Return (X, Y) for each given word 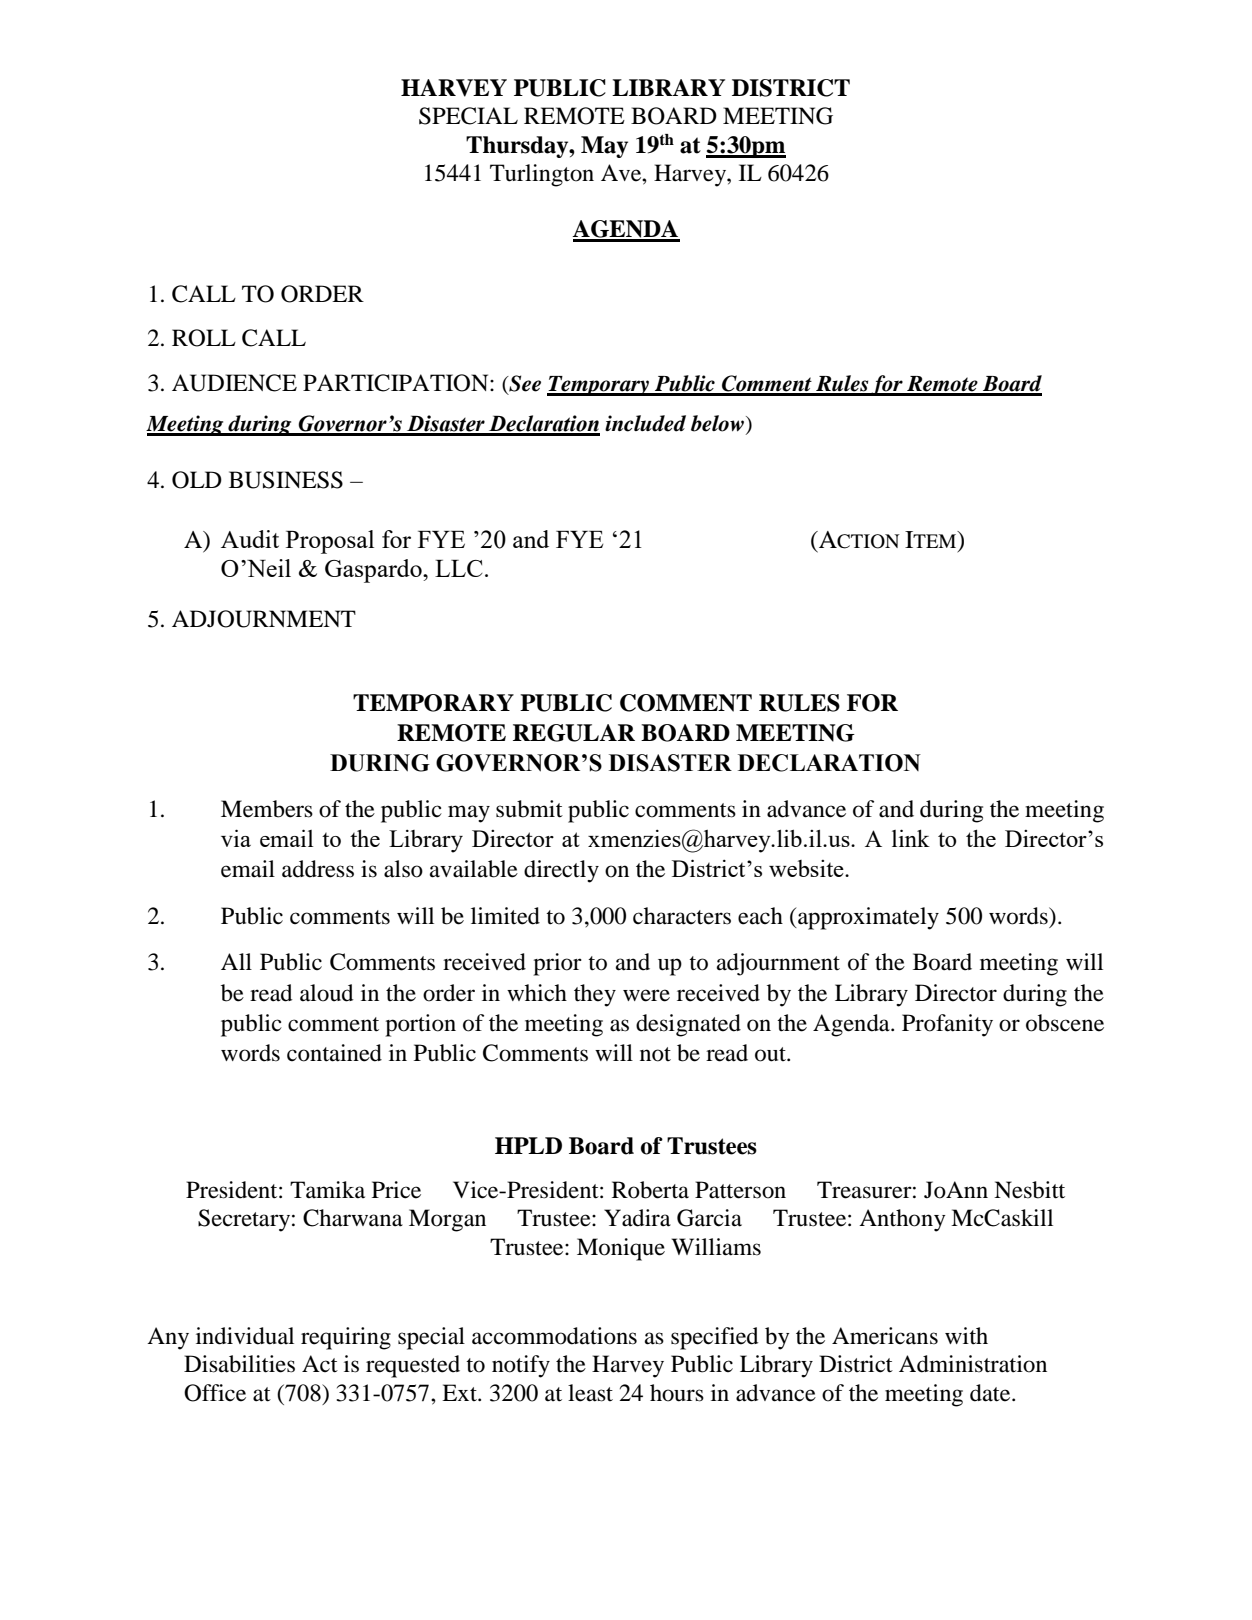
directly (561, 871)
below (717, 423)
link (911, 838)
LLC (458, 568)
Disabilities (239, 1364)
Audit (250, 539)
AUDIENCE (234, 383)
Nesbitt (1029, 1190)
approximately (867, 918)
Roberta (650, 1190)
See (524, 384)
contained (334, 1053)
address (318, 869)
